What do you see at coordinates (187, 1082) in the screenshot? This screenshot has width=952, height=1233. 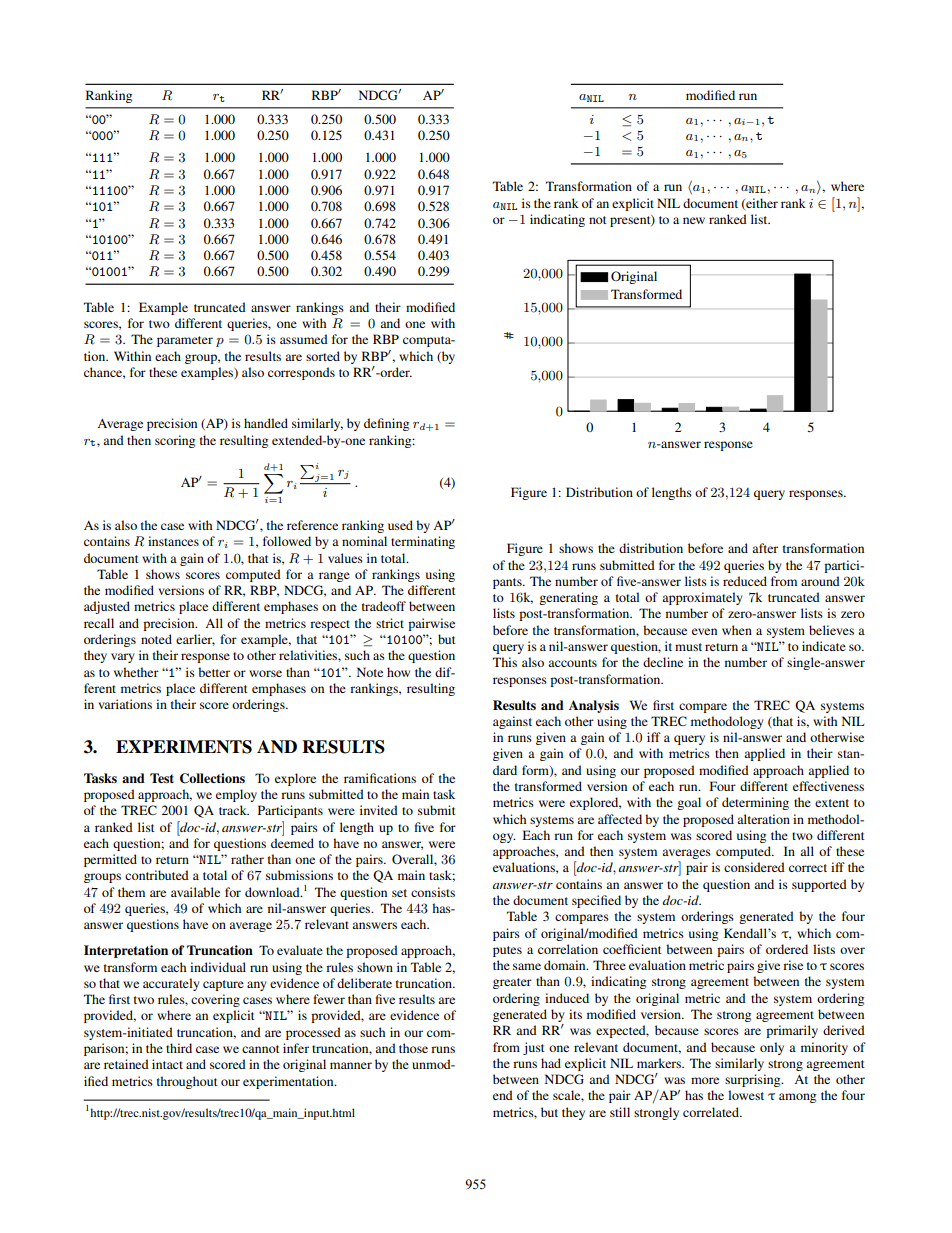 I see `throughout` at bounding box center [187, 1082].
